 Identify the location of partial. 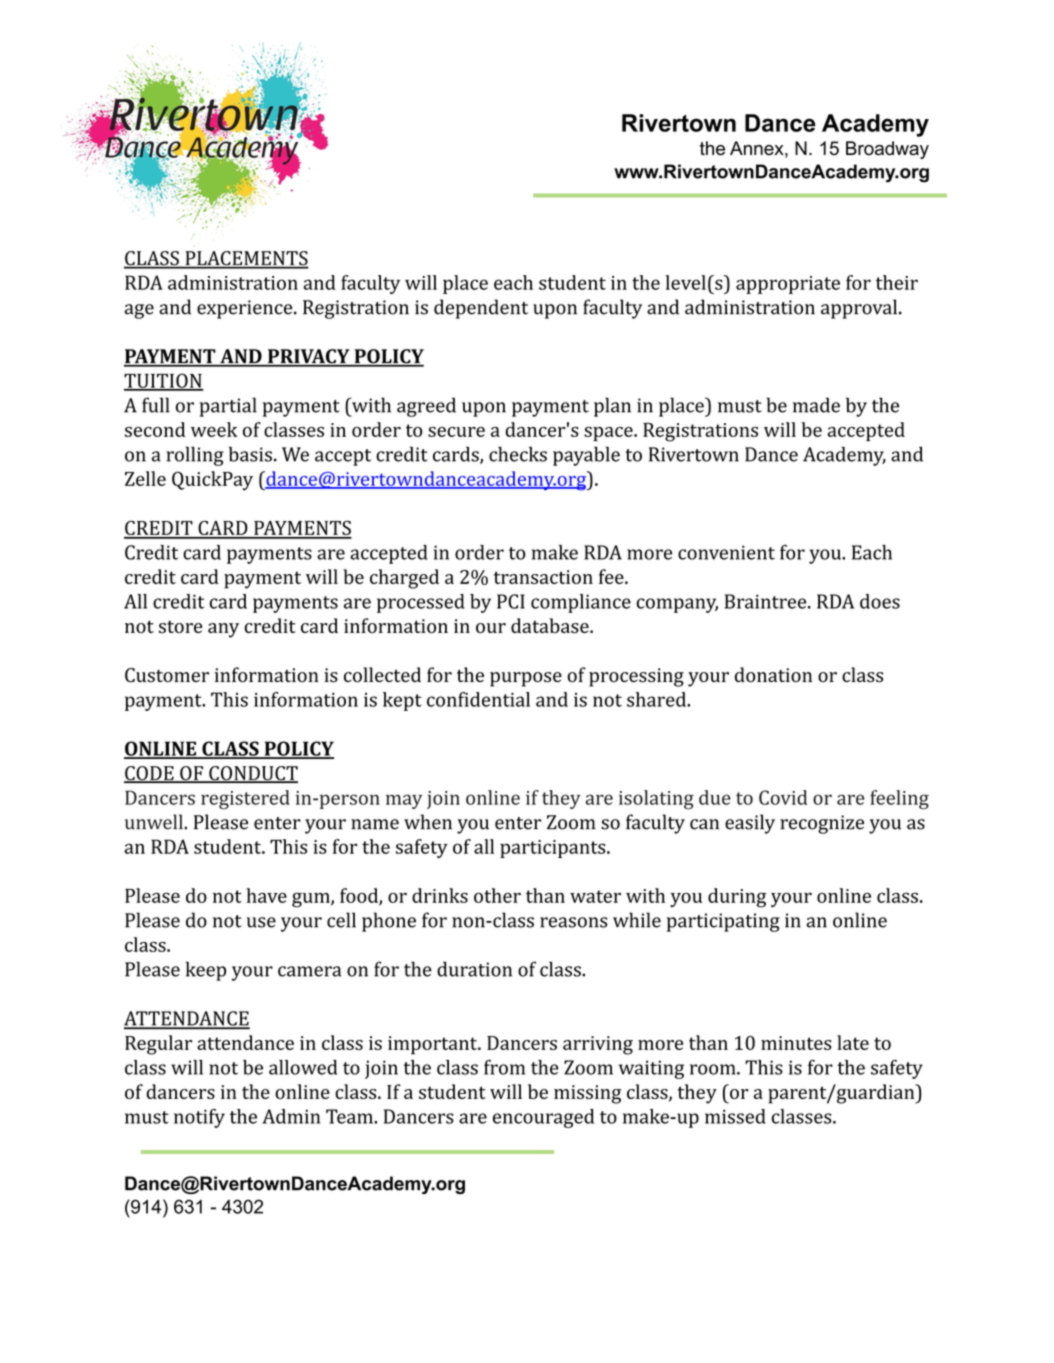
(228, 407).
